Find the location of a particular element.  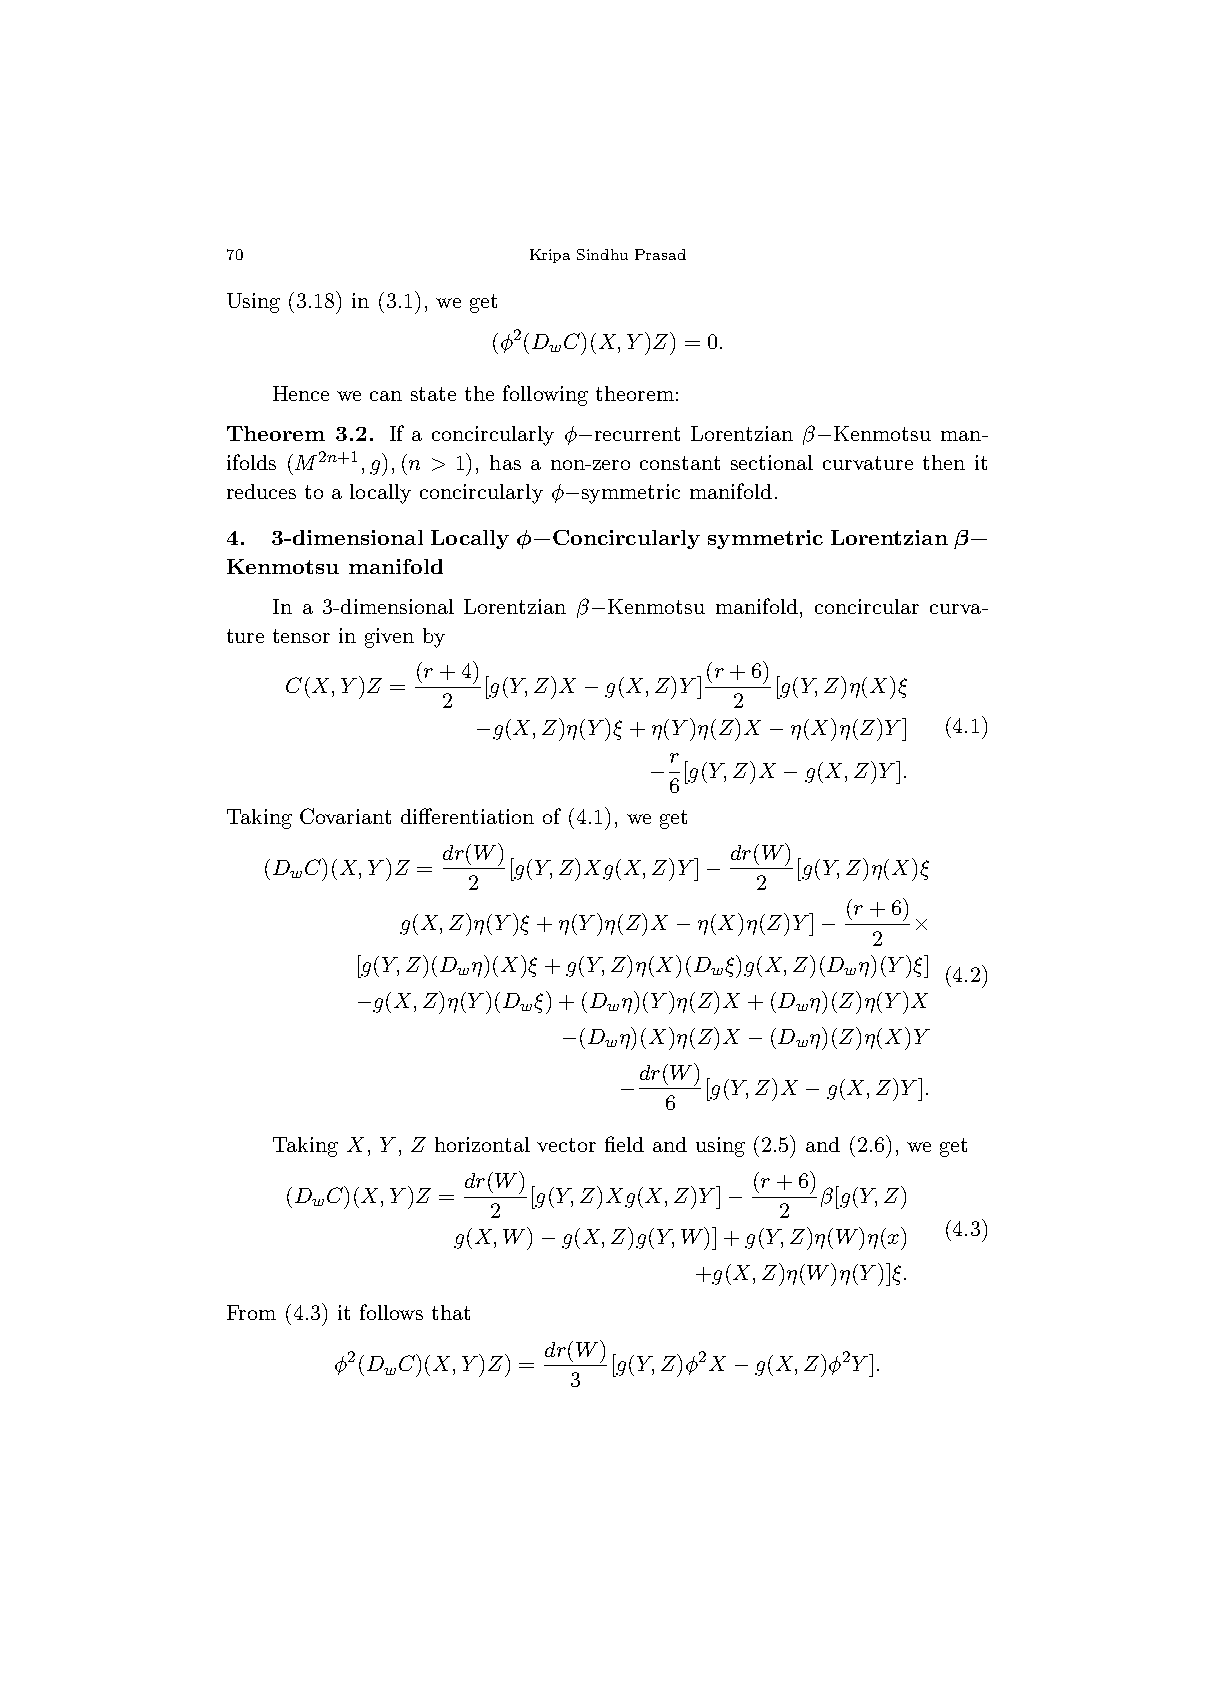

has is located at coordinates (505, 462).
